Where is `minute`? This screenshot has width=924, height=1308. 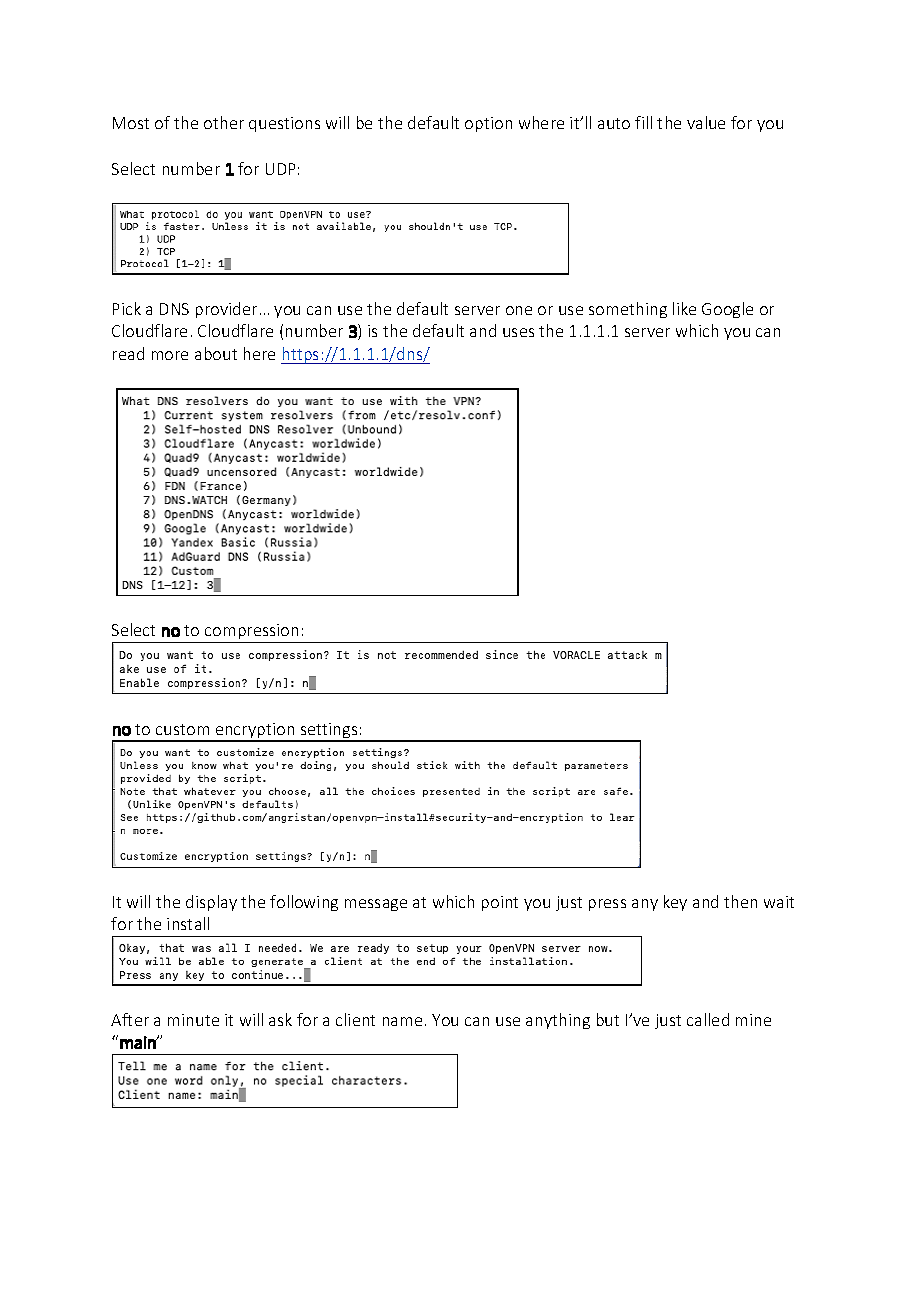
minute is located at coordinates (193, 1020).
